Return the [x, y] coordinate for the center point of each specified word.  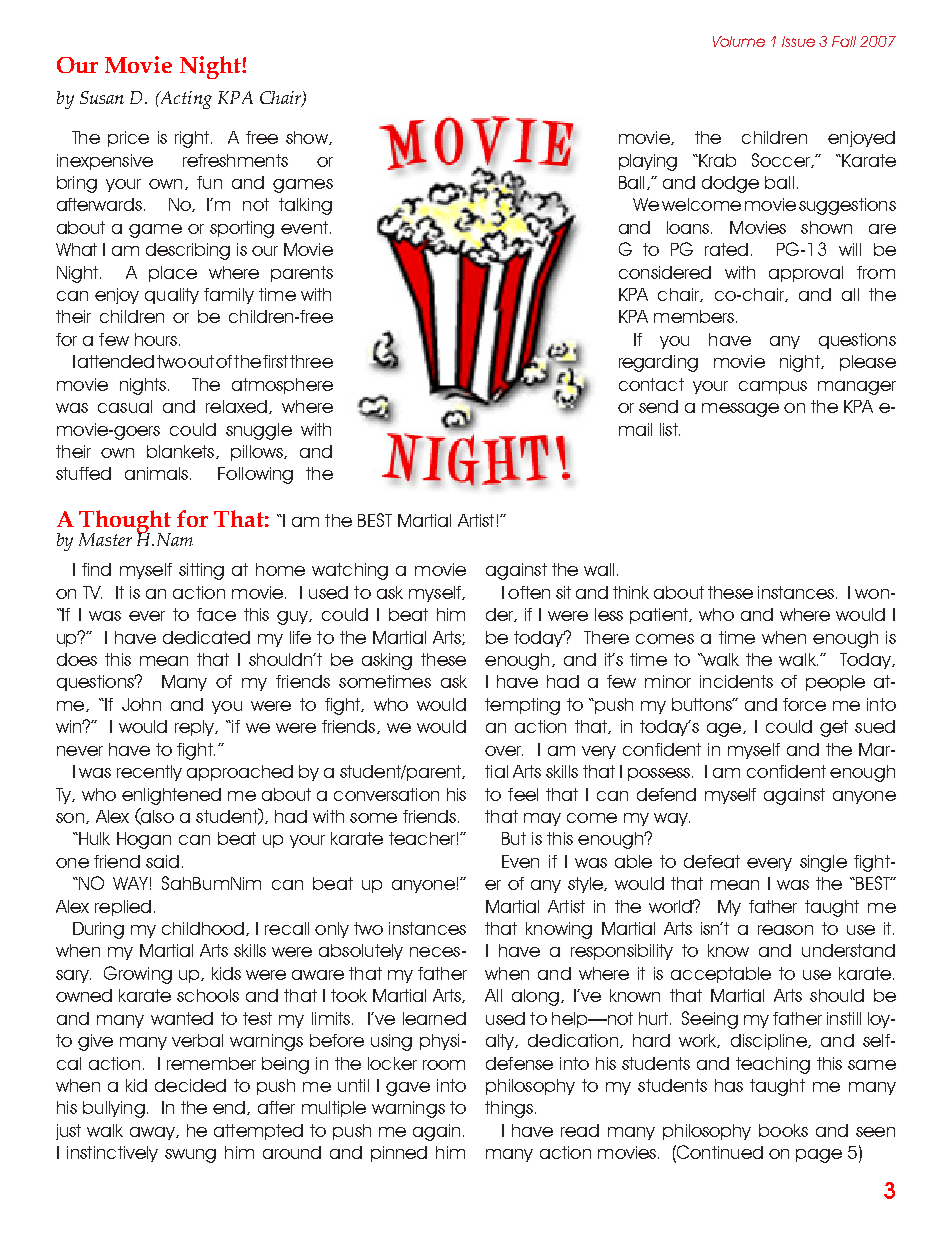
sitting [201, 571]
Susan [102, 97]
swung [190, 1156]
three [311, 361]
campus [773, 387]
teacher [422, 838]
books [783, 1130]
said [162, 861]
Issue [798, 41]
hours [157, 339]
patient [660, 616]
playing [648, 162]
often [529, 592]
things [510, 1109]
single [823, 863]
